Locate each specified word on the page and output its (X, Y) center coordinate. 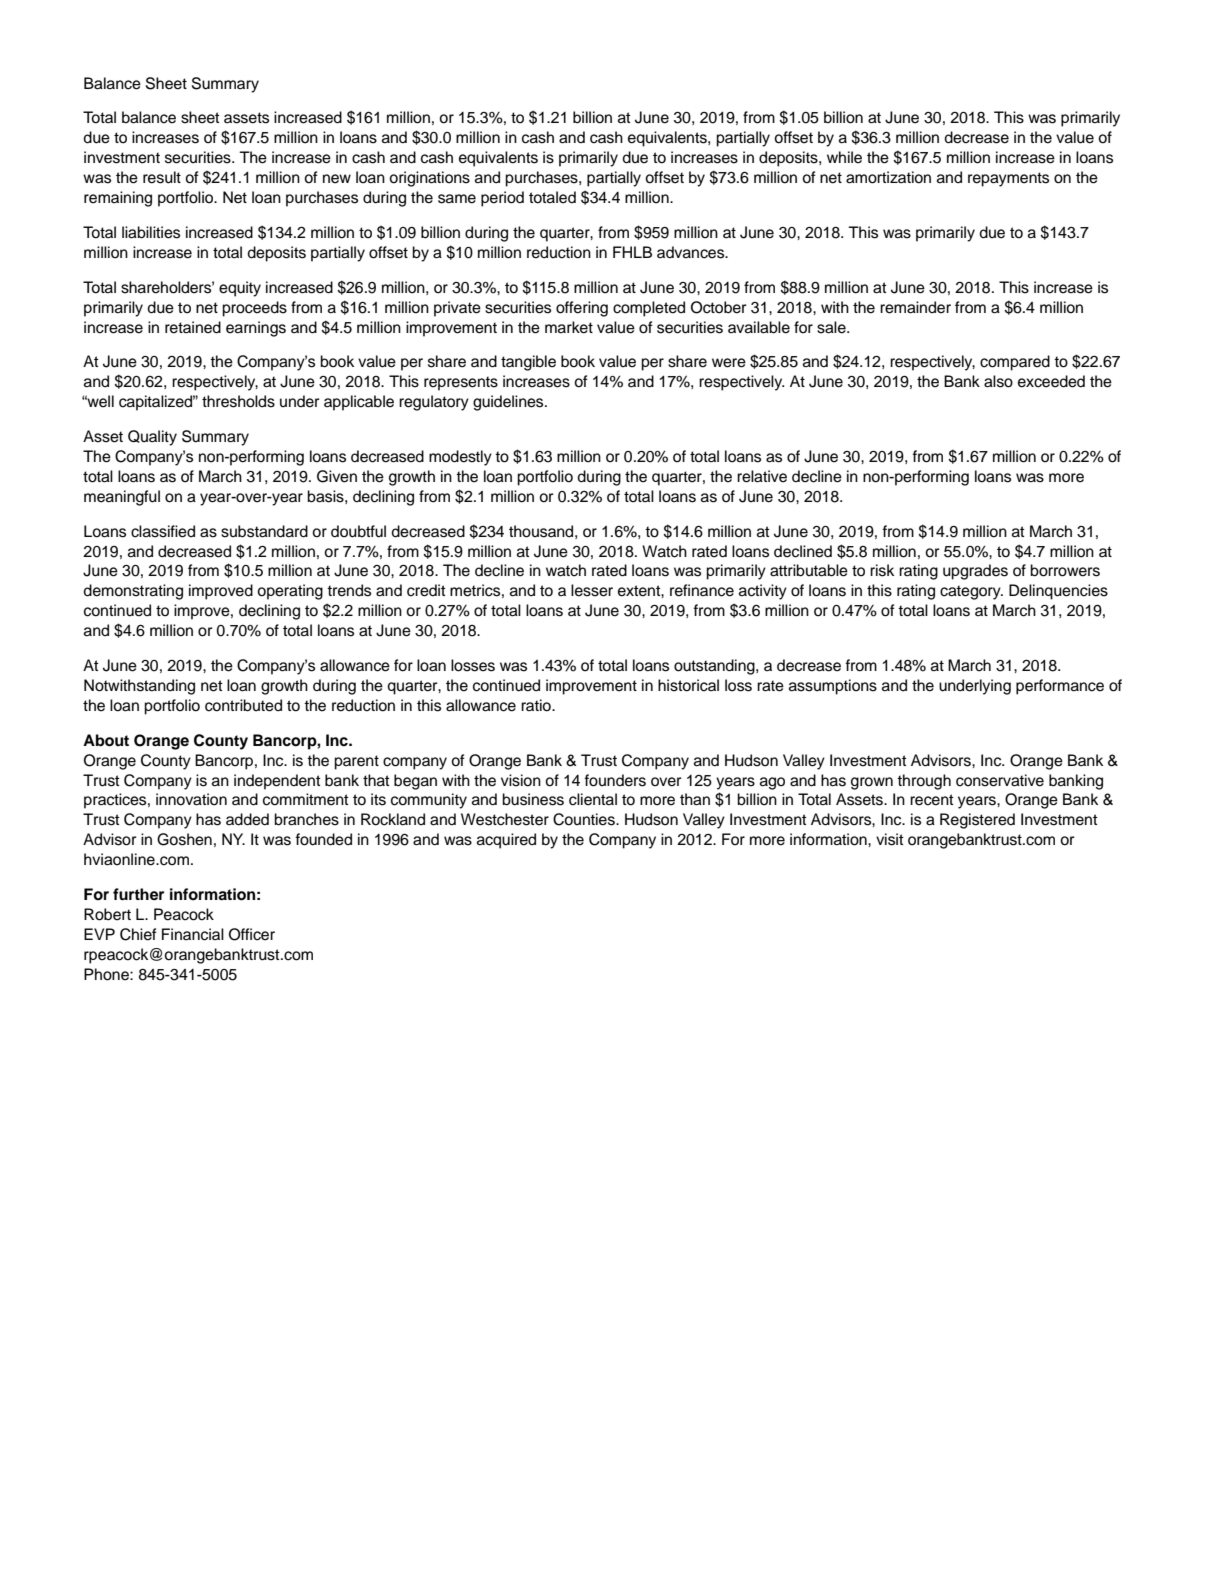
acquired (506, 841)
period (502, 199)
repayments (1008, 179)
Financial (193, 934)
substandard (264, 531)
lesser (592, 590)
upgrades (975, 572)
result (162, 177)
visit (890, 839)
